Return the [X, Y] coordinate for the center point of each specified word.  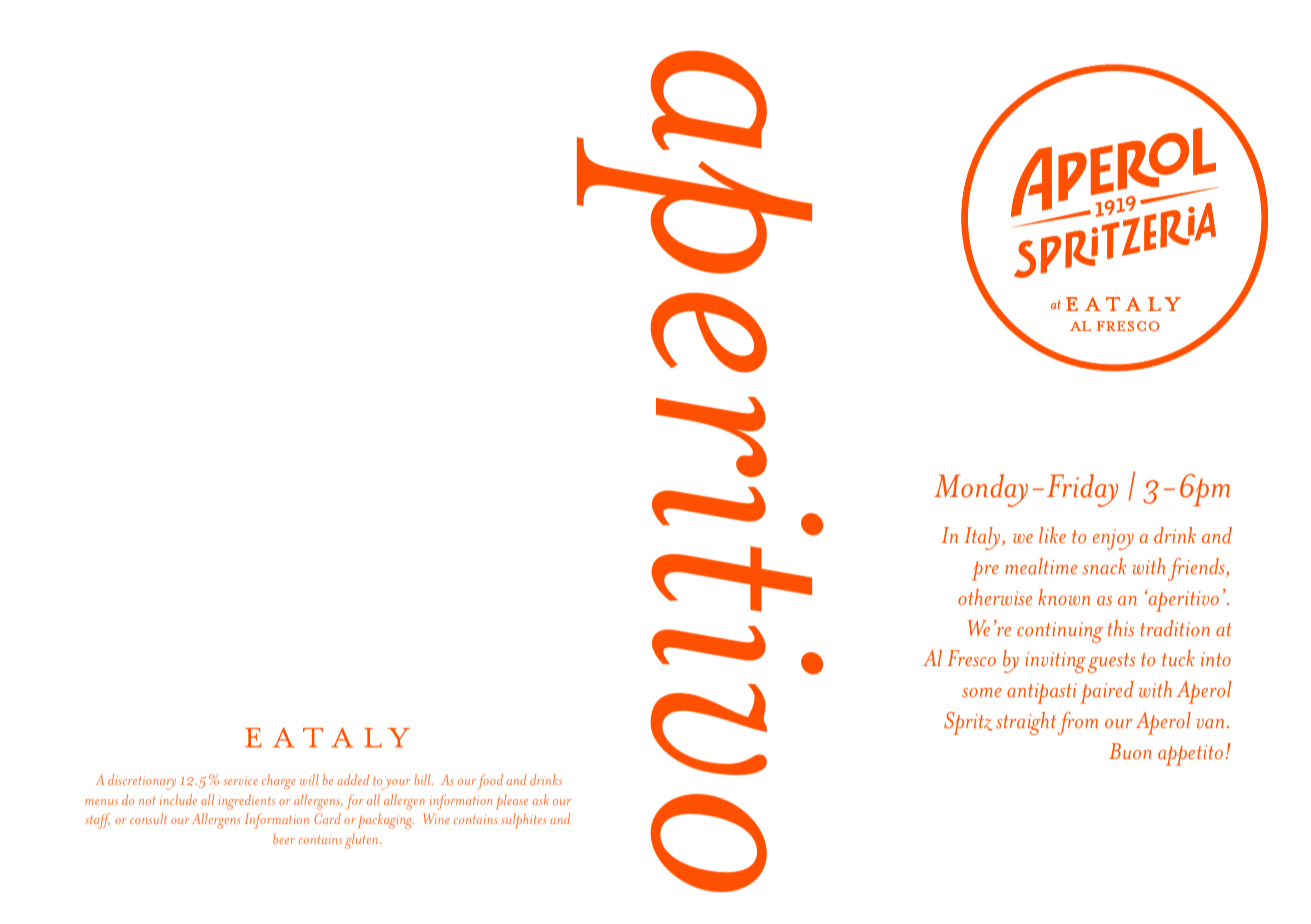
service [240, 780]
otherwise [995, 597]
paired [1107, 692]
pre [985, 571]
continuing [1060, 632]
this [1120, 628]
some [981, 693]
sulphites [524, 821]
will [309, 779]
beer [284, 838]
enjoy [1113, 539]
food [490, 782]
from [1078, 723]
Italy [983, 538]
